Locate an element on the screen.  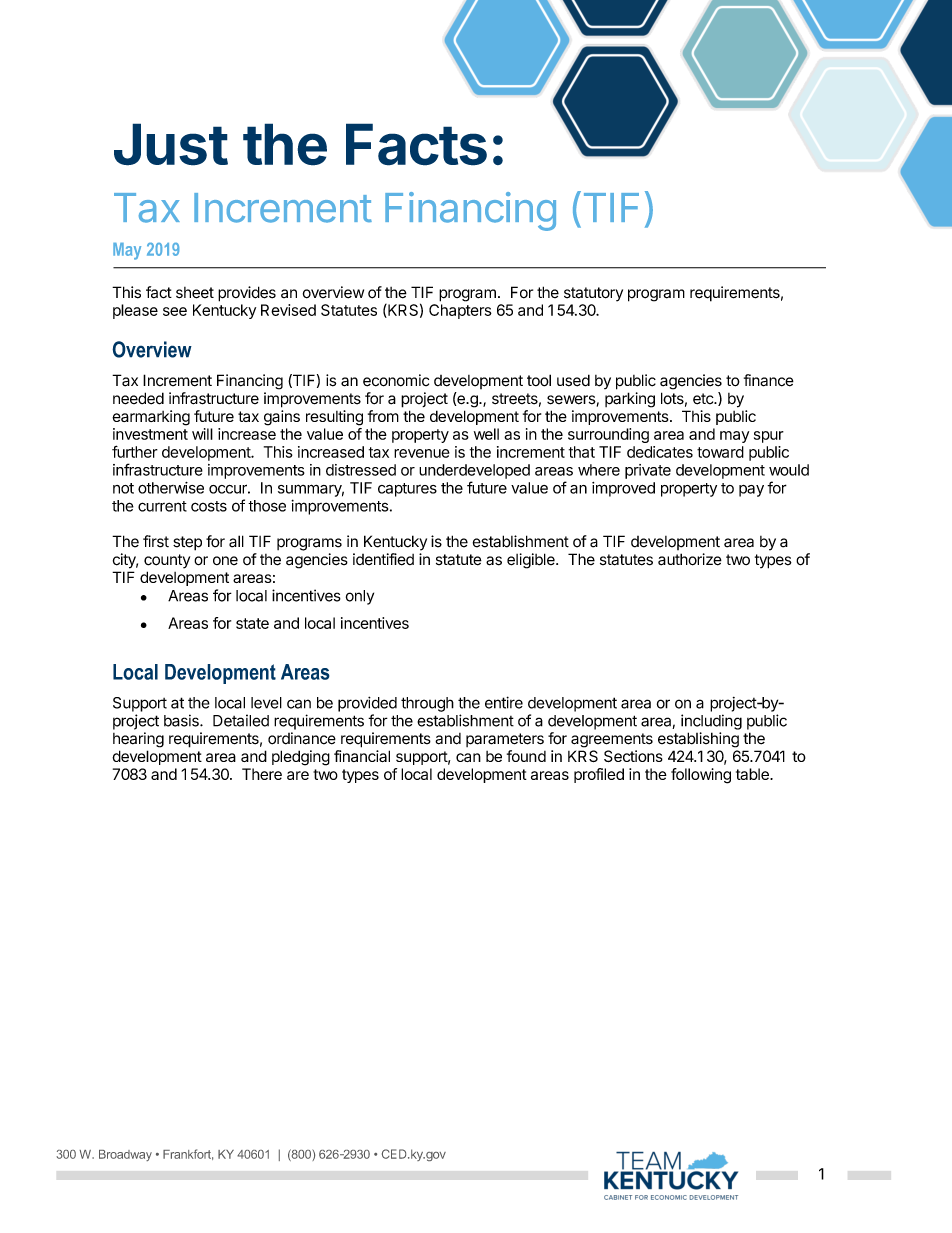
finance is located at coordinates (769, 380).
